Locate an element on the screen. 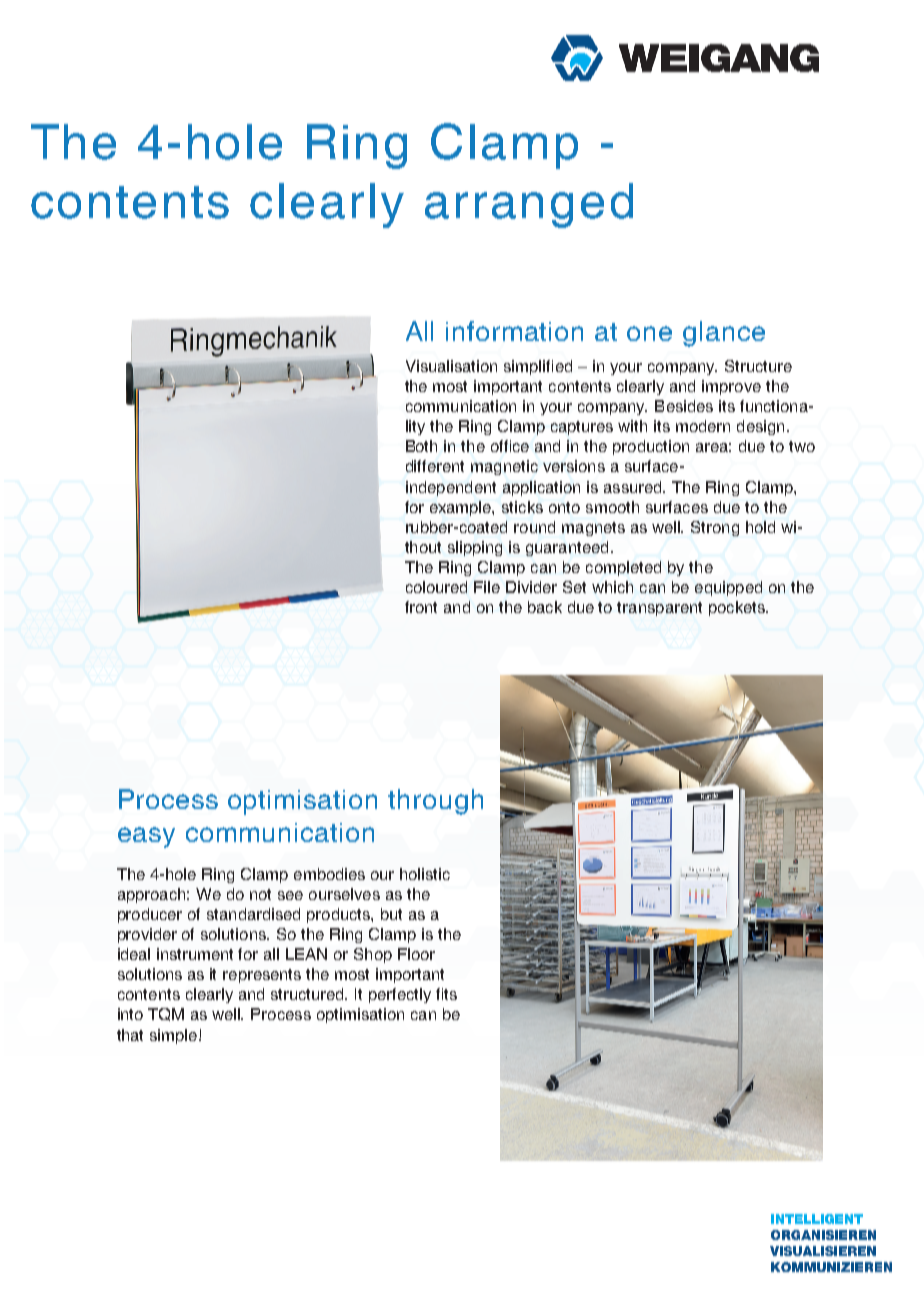 Image resolution: width=924 pixels, height=1301 pixels. glance is located at coordinates (724, 334).
